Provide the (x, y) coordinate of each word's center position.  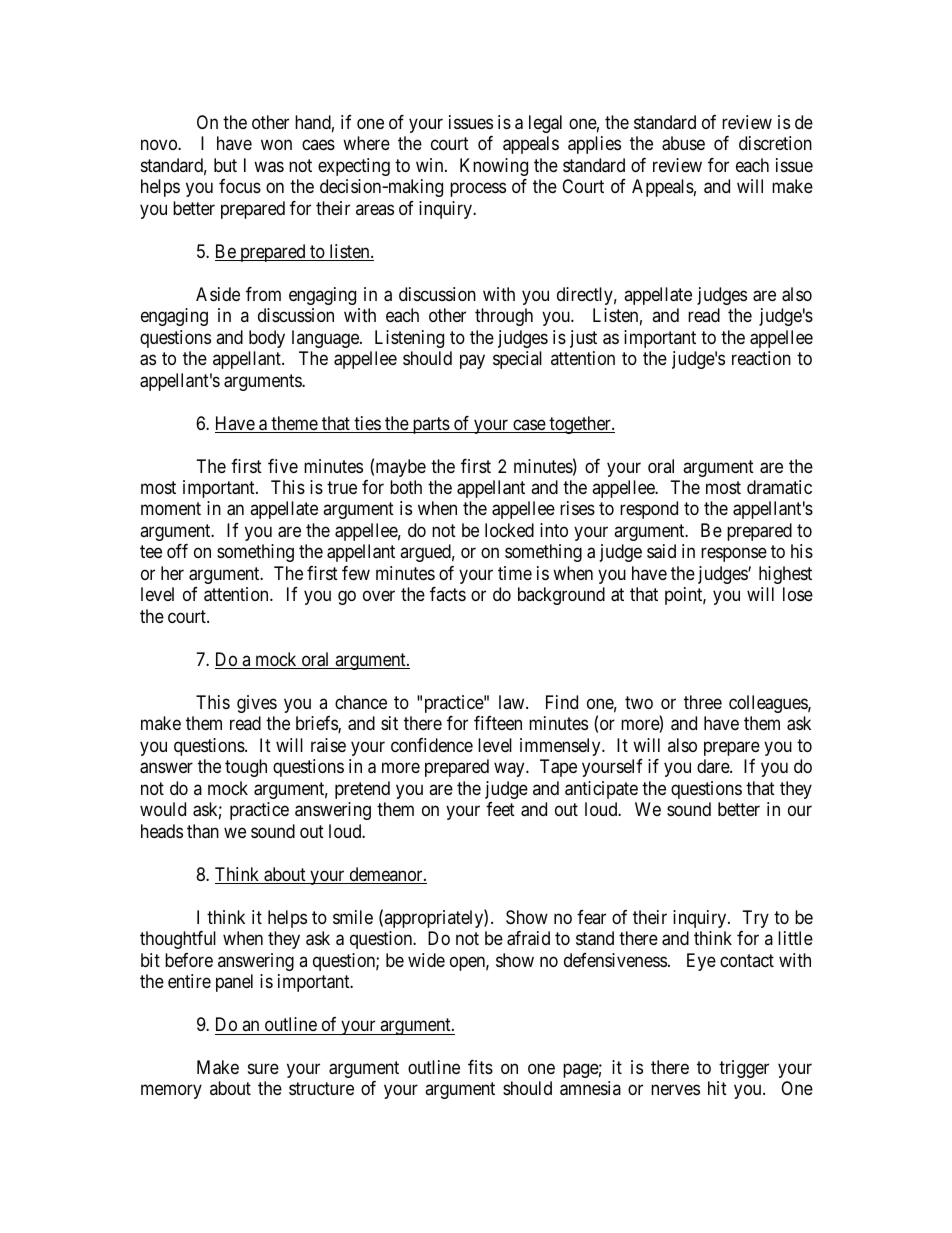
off (177, 551)
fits (480, 1067)
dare (714, 766)
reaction (761, 358)
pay (472, 362)
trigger (744, 1069)
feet (500, 809)
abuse (683, 143)
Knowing (494, 167)
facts (448, 594)
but (225, 165)
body (267, 339)
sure (263, 1068)
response (734, 555)
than (203, 831)
